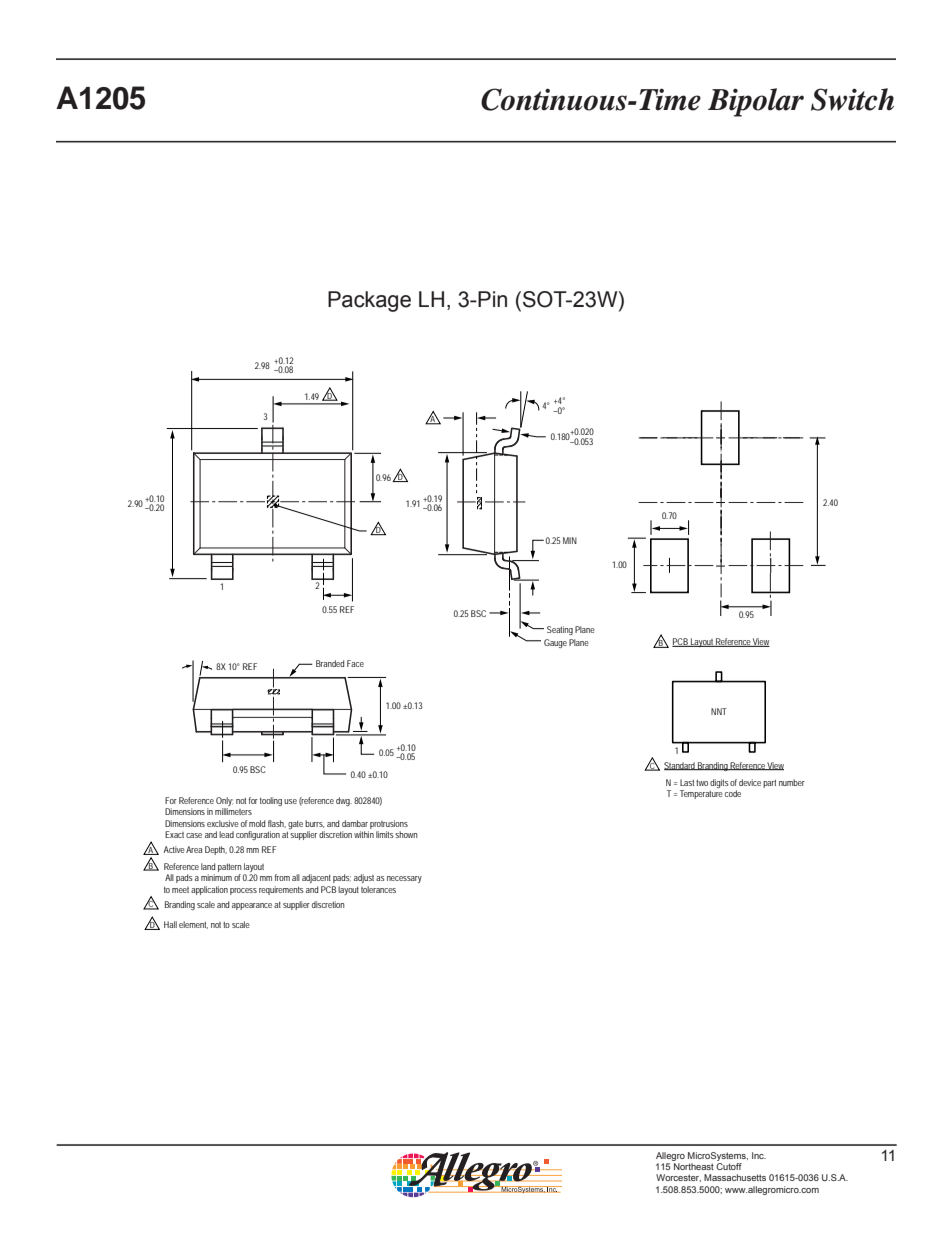  What do you see at coordinates (555, 643) in the screenshot?
I see `Gauge` at bounding box center [555, 643].
